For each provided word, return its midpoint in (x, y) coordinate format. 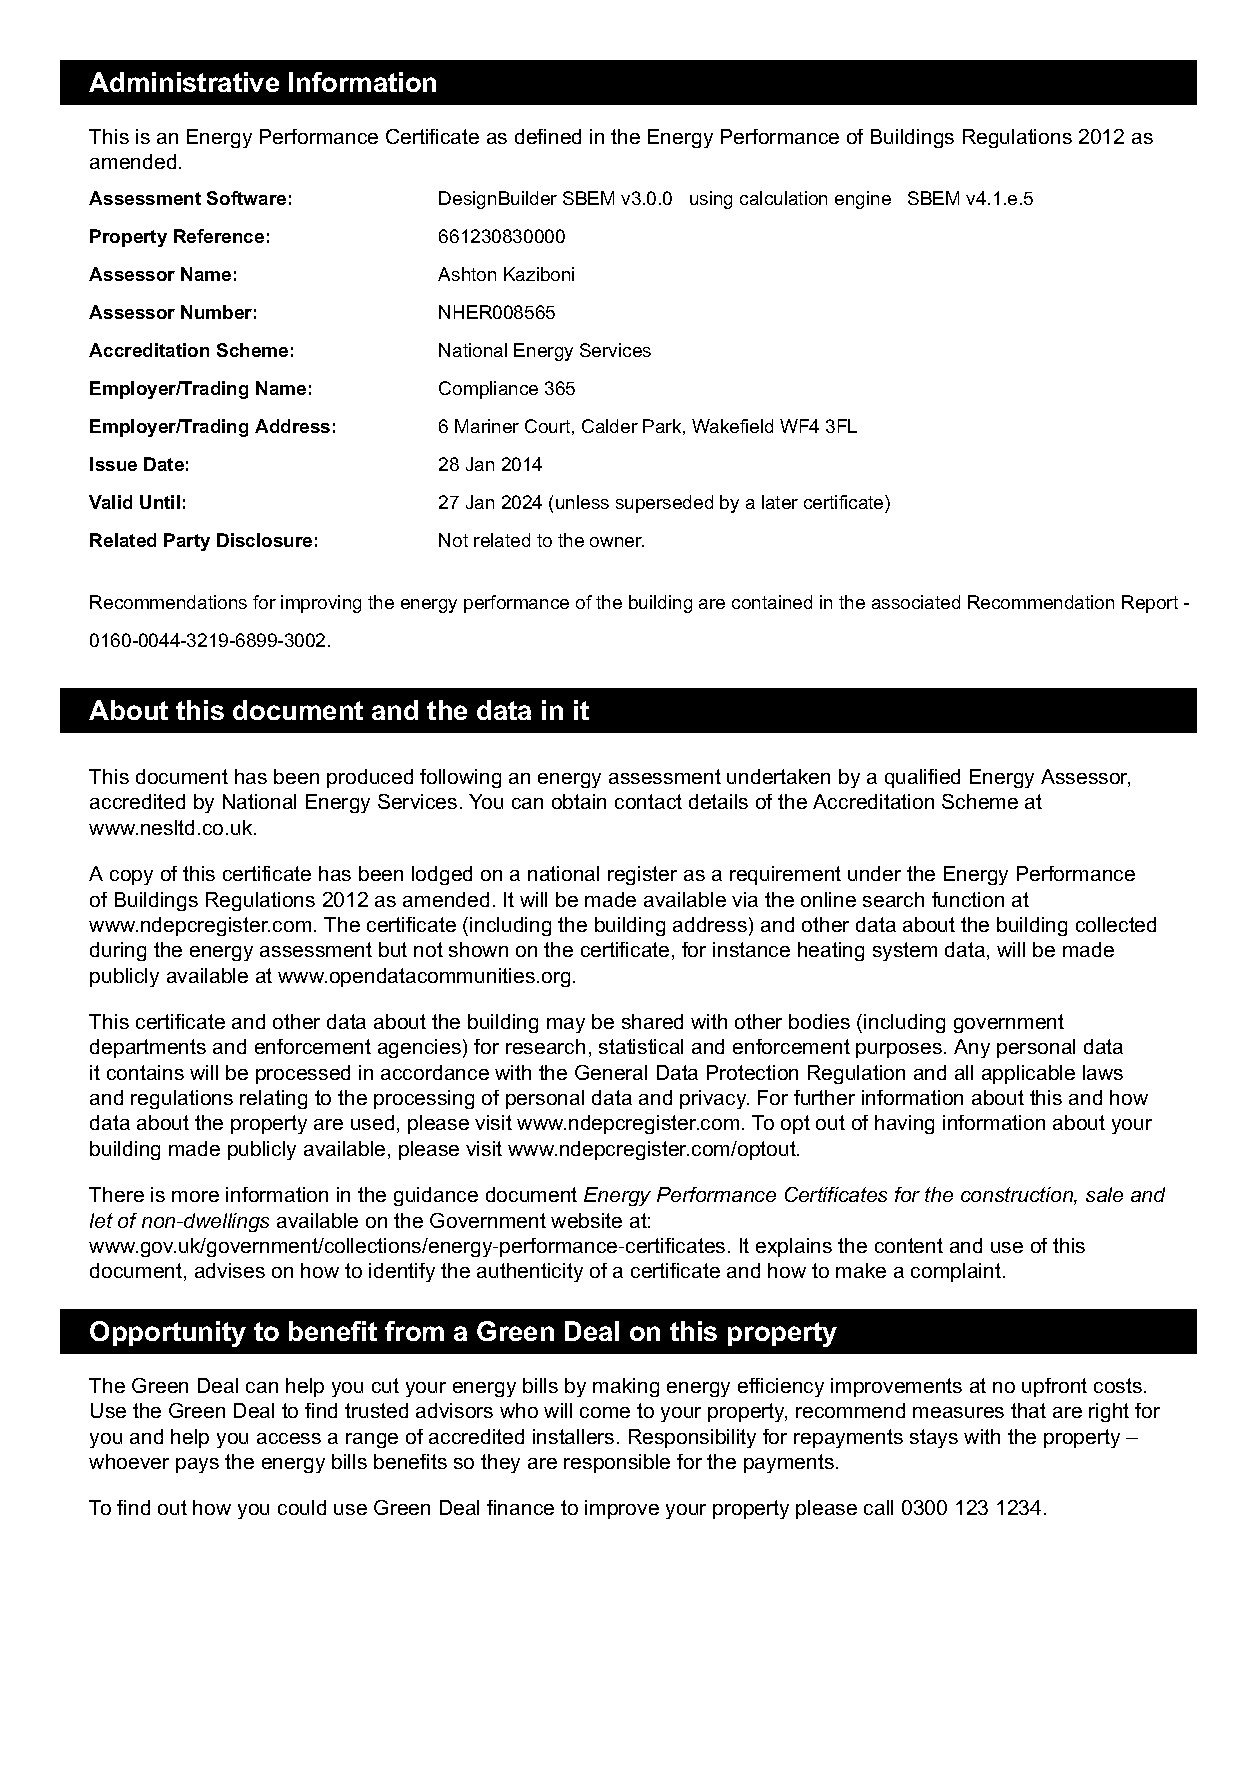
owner (617, 542)
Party (187, 542)
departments (148, 1048)
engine (863, 200)
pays (197, 1465)
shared (652, 1021)
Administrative (184, 82)
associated (916, 602)
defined (548, 136)
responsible (617, 1463)
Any (972, 1048)
